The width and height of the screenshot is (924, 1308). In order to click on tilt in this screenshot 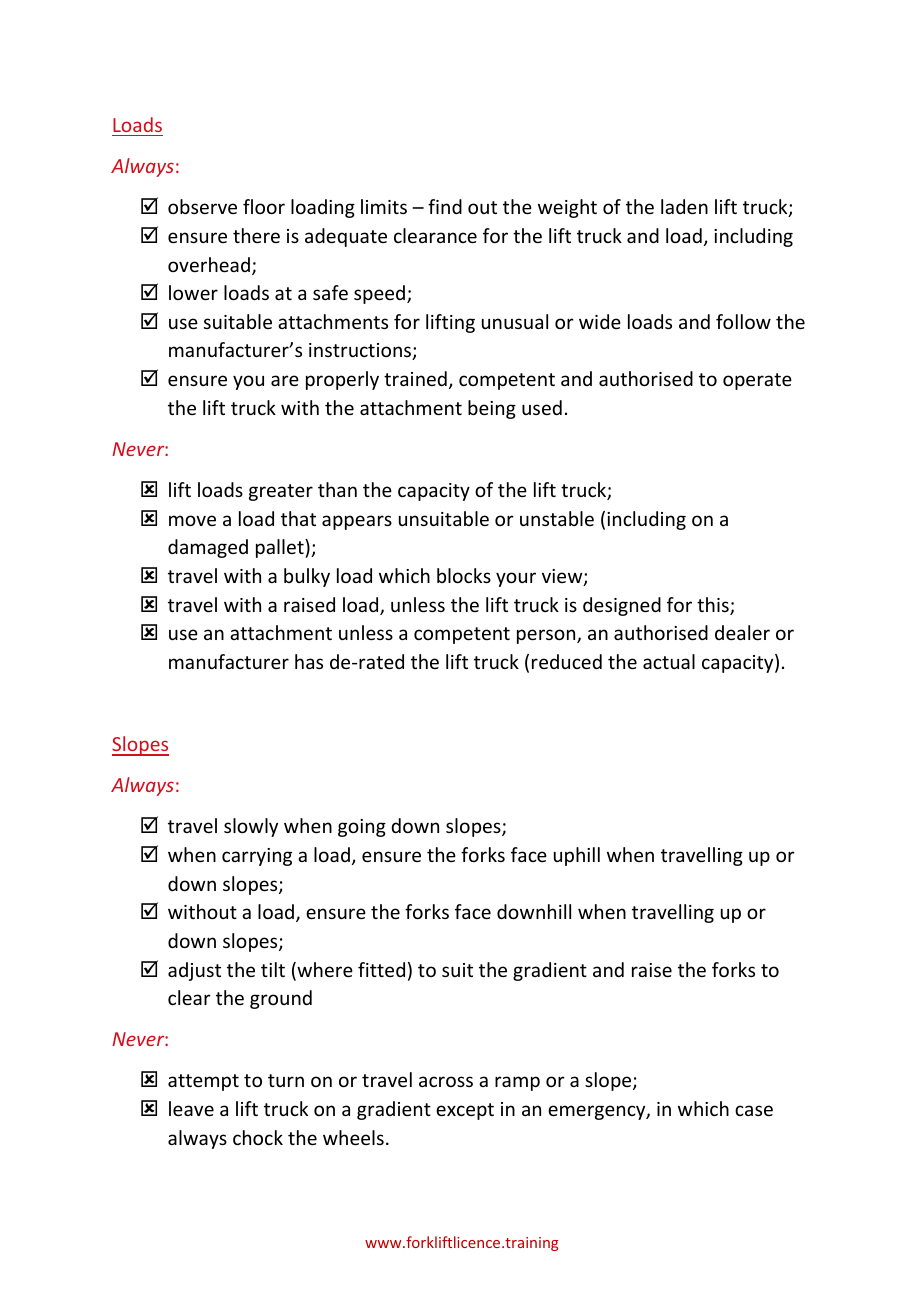, I will do `click(273, 969)`.
